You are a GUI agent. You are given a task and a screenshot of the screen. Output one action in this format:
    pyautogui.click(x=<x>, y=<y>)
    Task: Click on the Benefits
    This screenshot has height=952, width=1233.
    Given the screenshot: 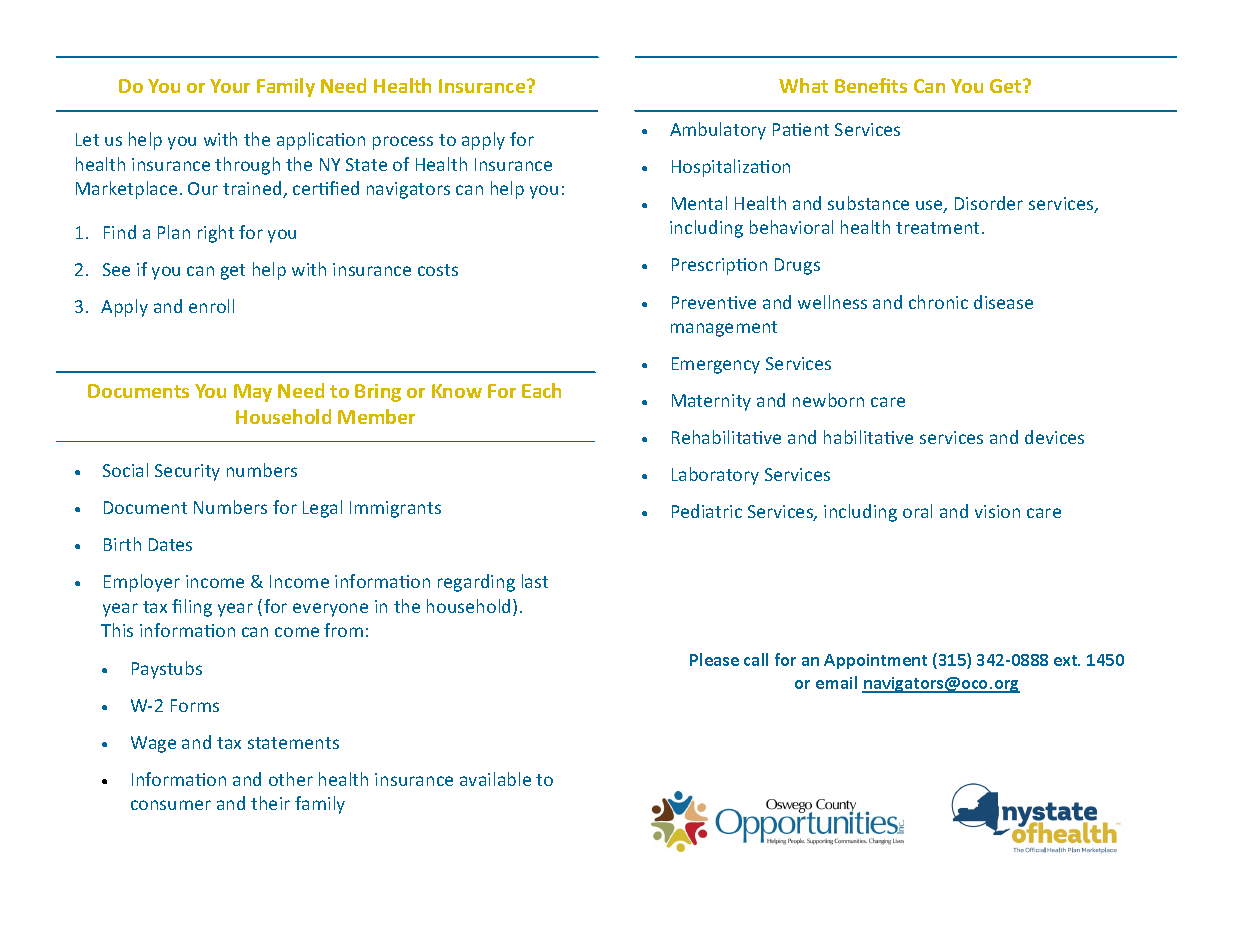 What is the action you would take?
    pyautogui.click(x=871, y=85)
